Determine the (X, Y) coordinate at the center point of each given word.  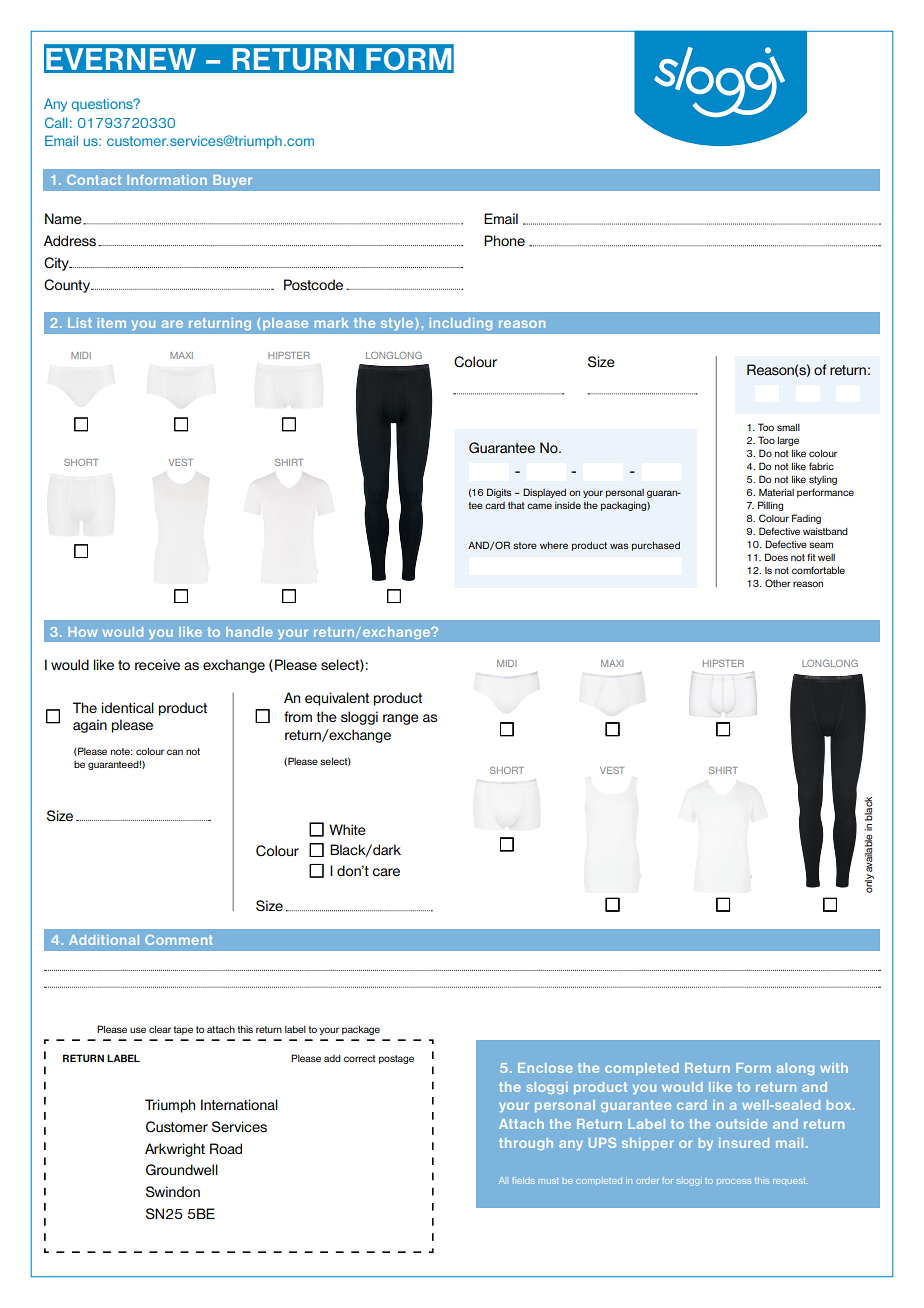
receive (157, 664)
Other (778, 583)
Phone (504, 240)
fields (523, 1180)
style (398, 324)
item (112, 323)
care (386, 872)
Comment (179, 940)
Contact (94, 180)
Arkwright (175, 1150)
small (788, 427)
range (401, 719)
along (795, 1069)
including (461, 324)
